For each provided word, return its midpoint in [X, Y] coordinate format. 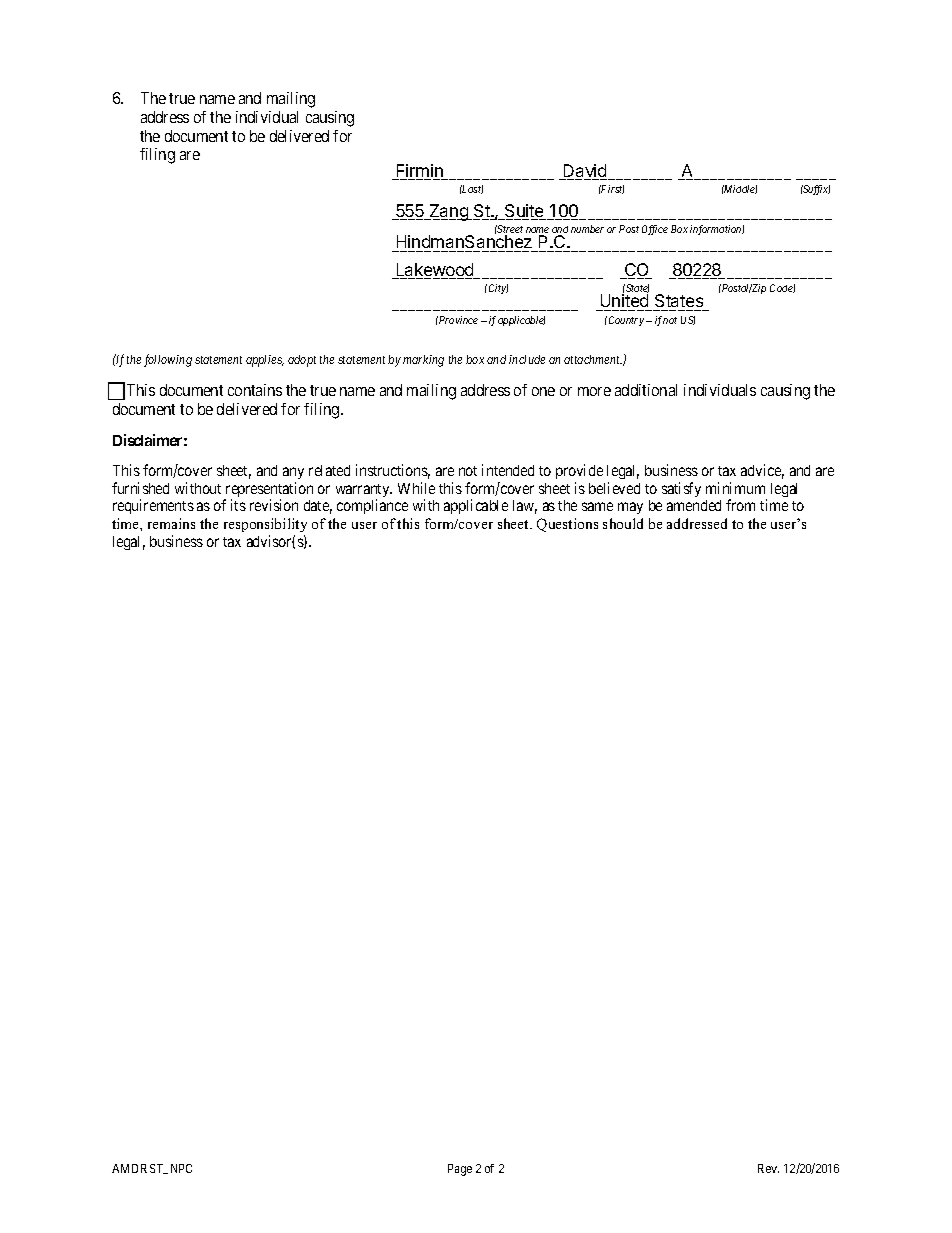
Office [655, 230]
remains [171, 523]
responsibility [265, 527]
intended [508, 470]
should [623, 523]
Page [460, 1170]
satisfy [681, 489]
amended [694, 505]
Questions [567, 525]
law [525, 507]
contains [255, 390]
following [168, 360]
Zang [448, 212]
